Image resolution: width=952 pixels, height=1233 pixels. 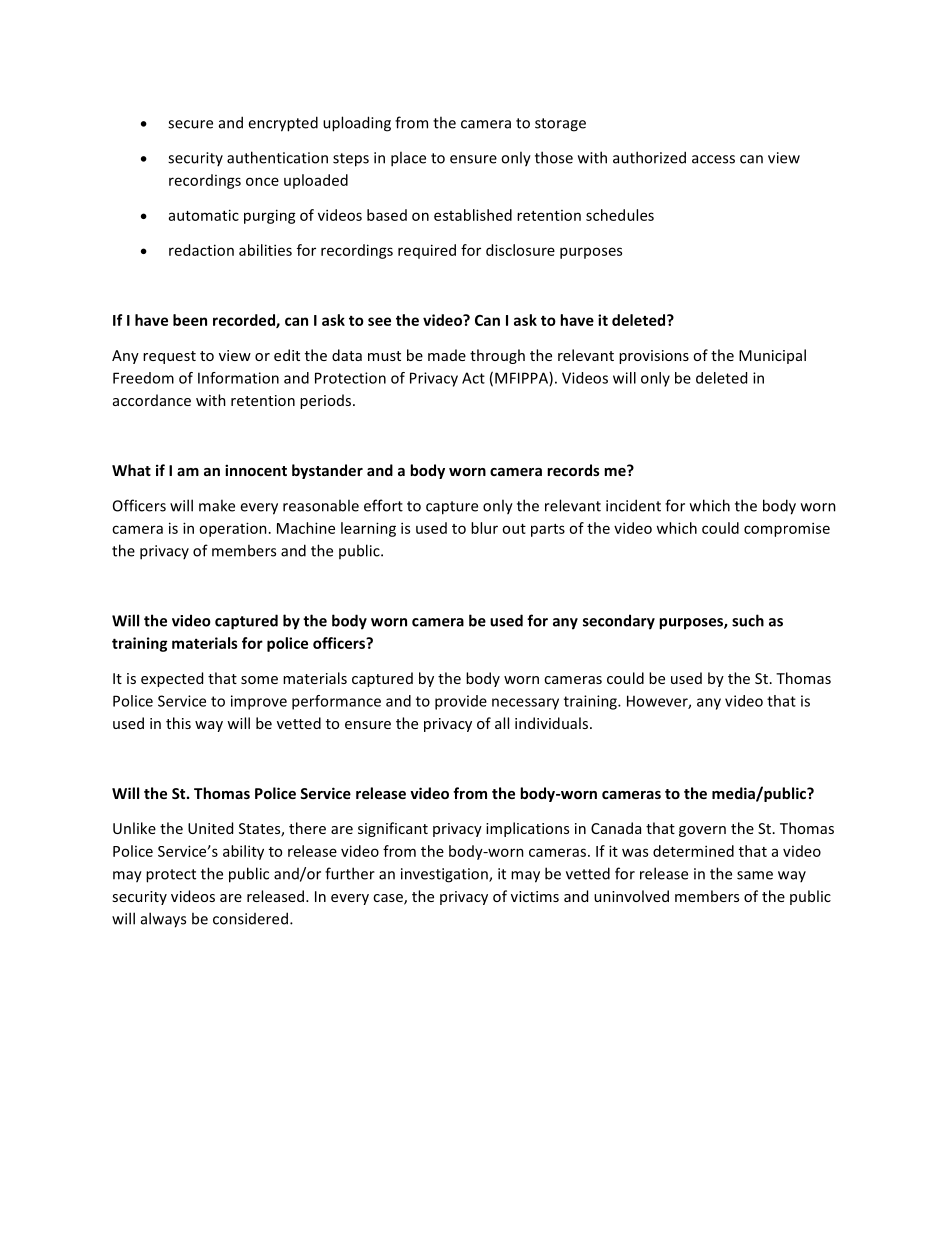 What do you see at coordinates (250, 918) in the screenshot?
I see `considered` at bounding box center [250, 918].
